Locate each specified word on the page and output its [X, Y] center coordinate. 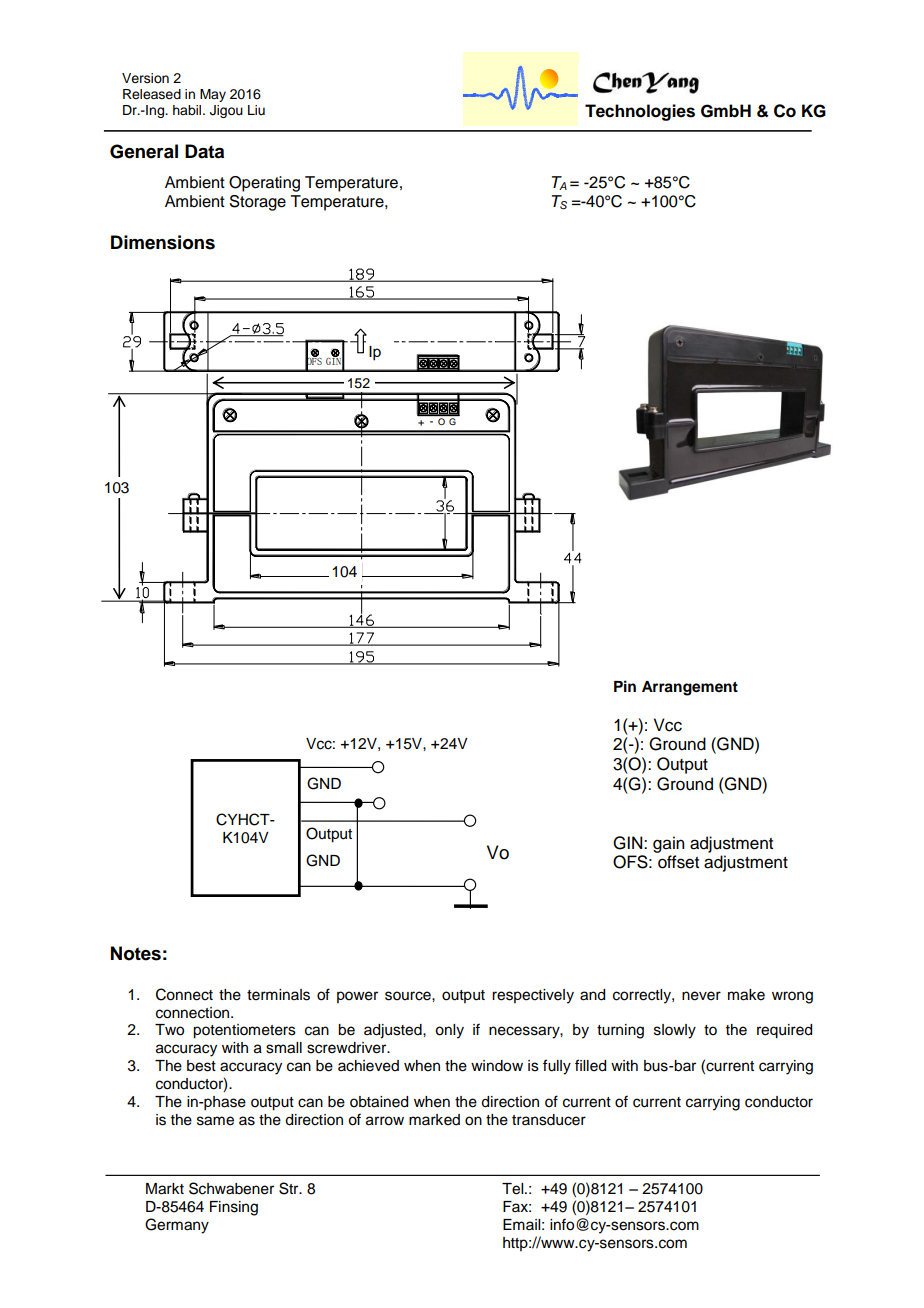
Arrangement [690, 688]
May [213, 95]
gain [668, 844]
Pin [625, 686]
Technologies [640, 112]
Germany [177, 1226]
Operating [264, 184]
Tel [514, 1189]
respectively [533, 996]
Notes [136, 953]
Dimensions [163, 242]
